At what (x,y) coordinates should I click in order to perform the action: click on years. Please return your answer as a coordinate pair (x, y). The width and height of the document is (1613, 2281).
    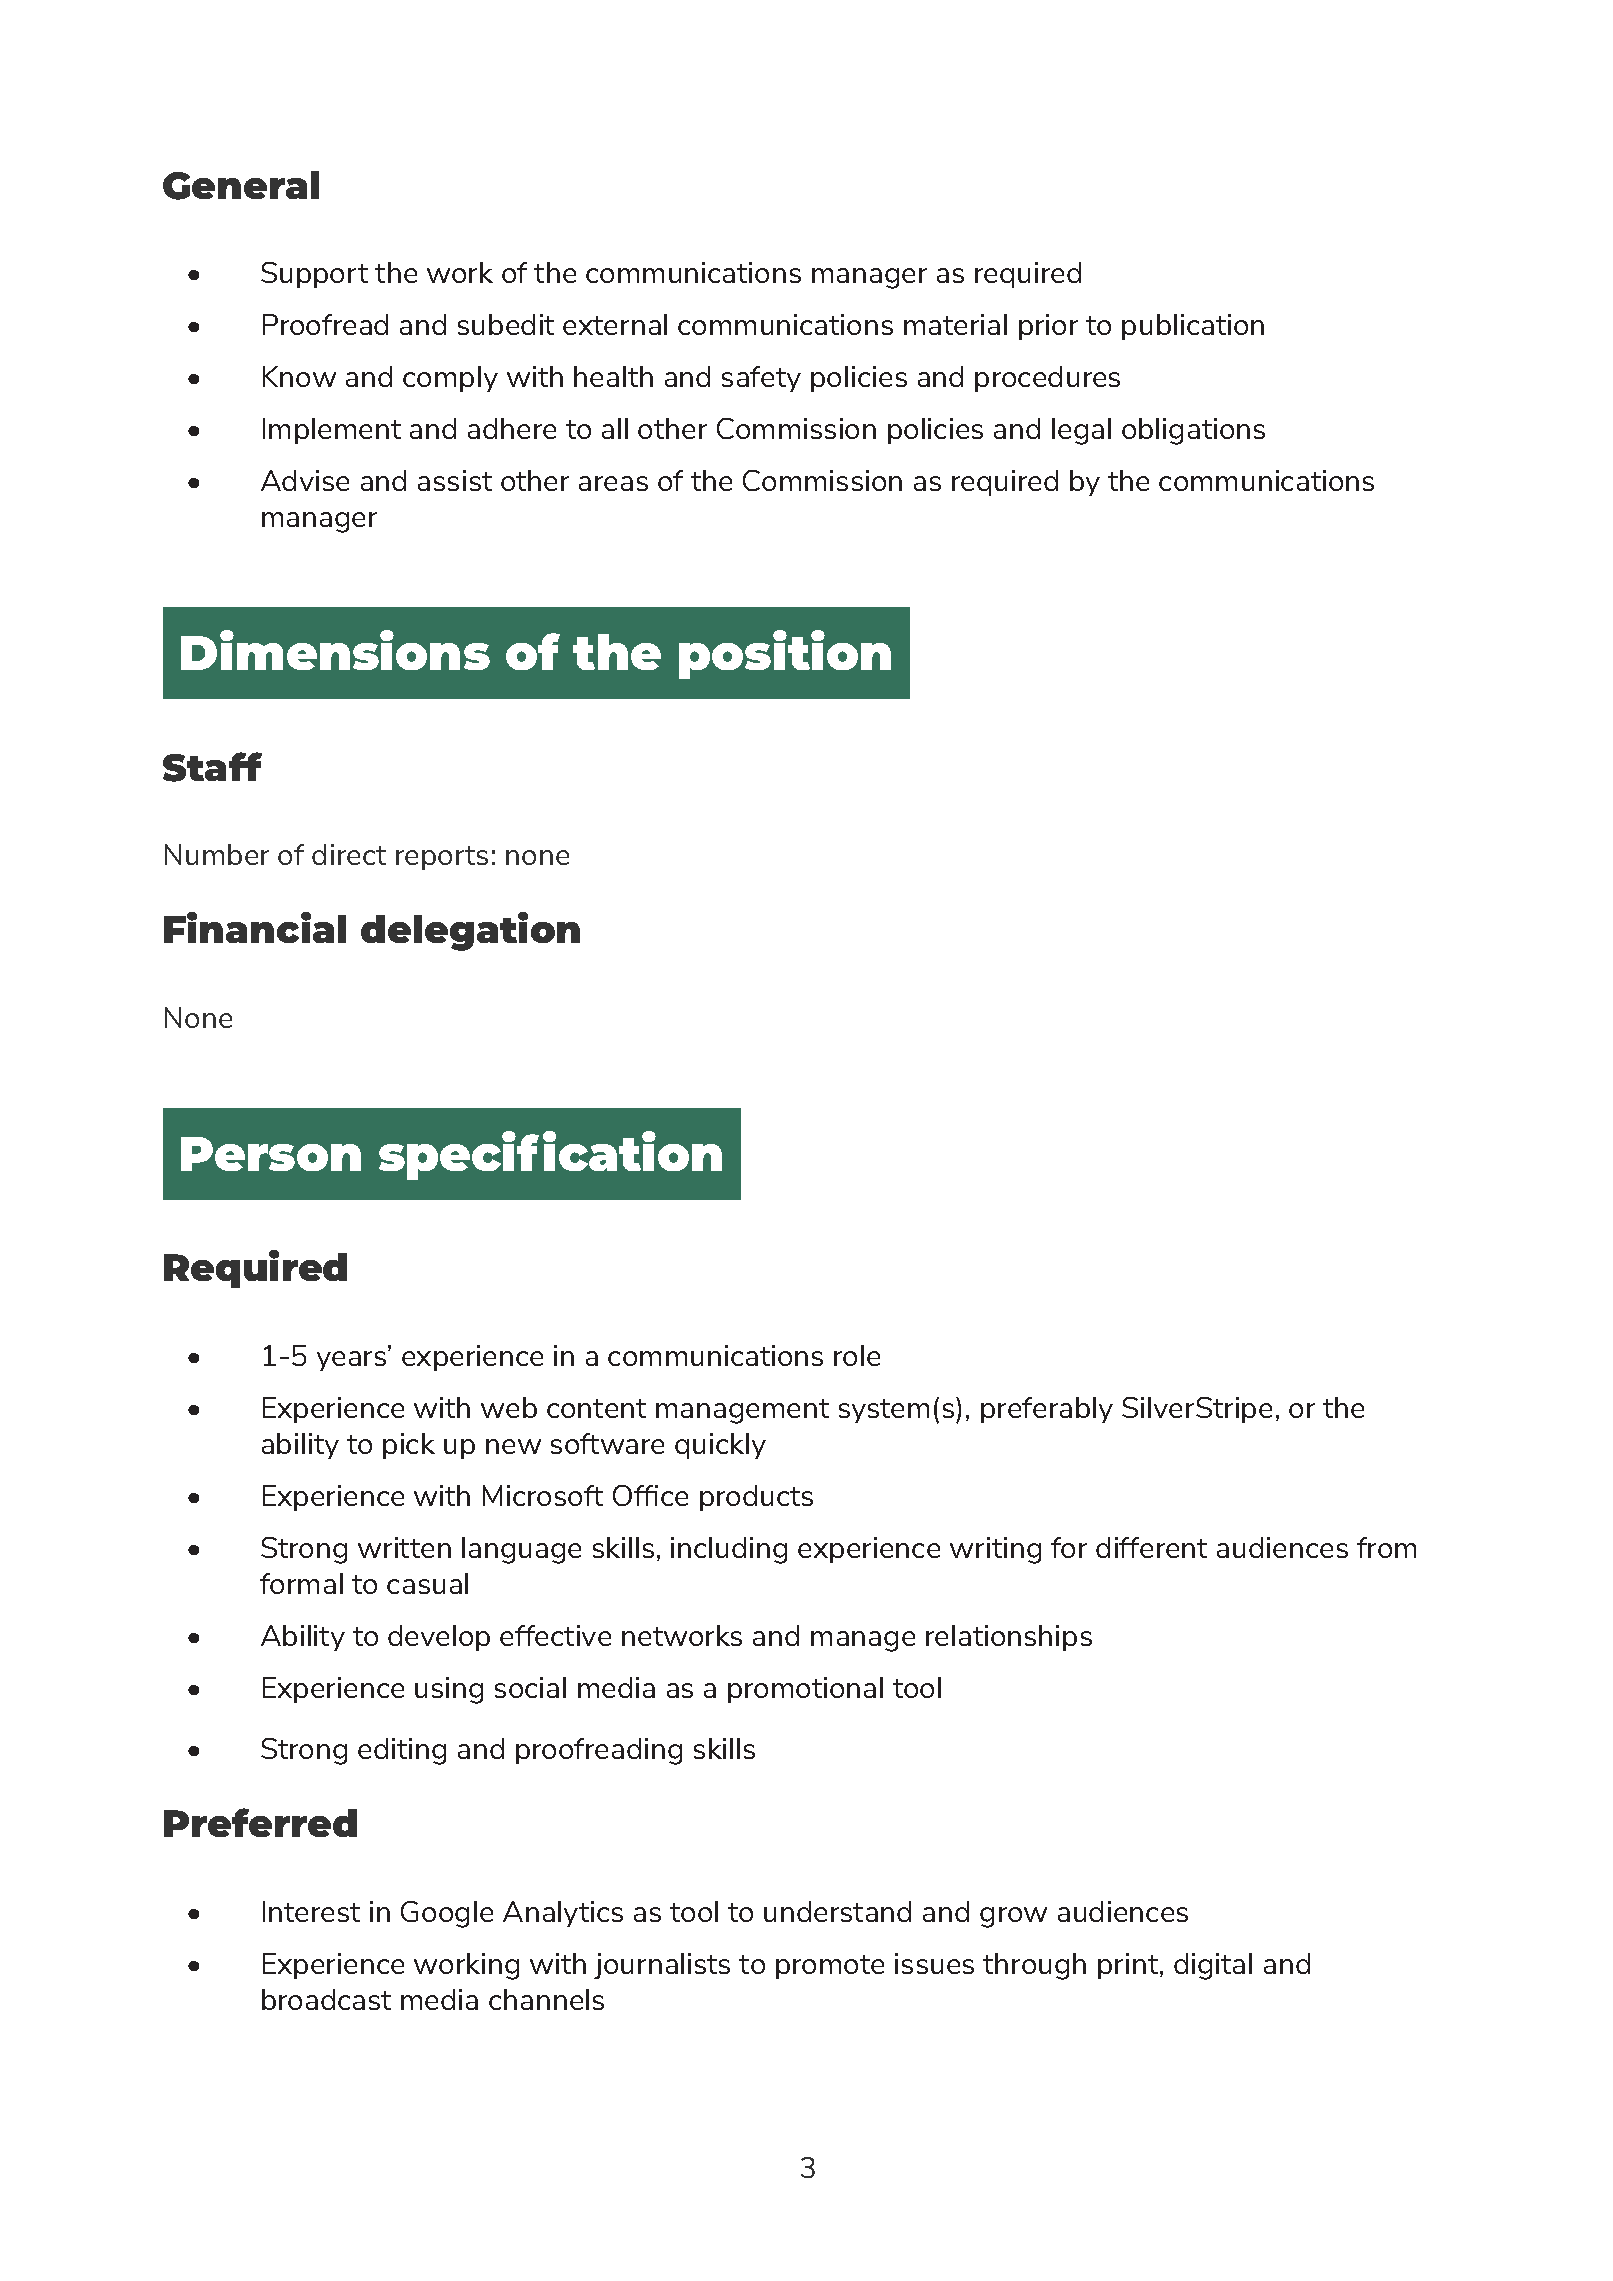
    Looking at the image, I should click on (353, 1360).
